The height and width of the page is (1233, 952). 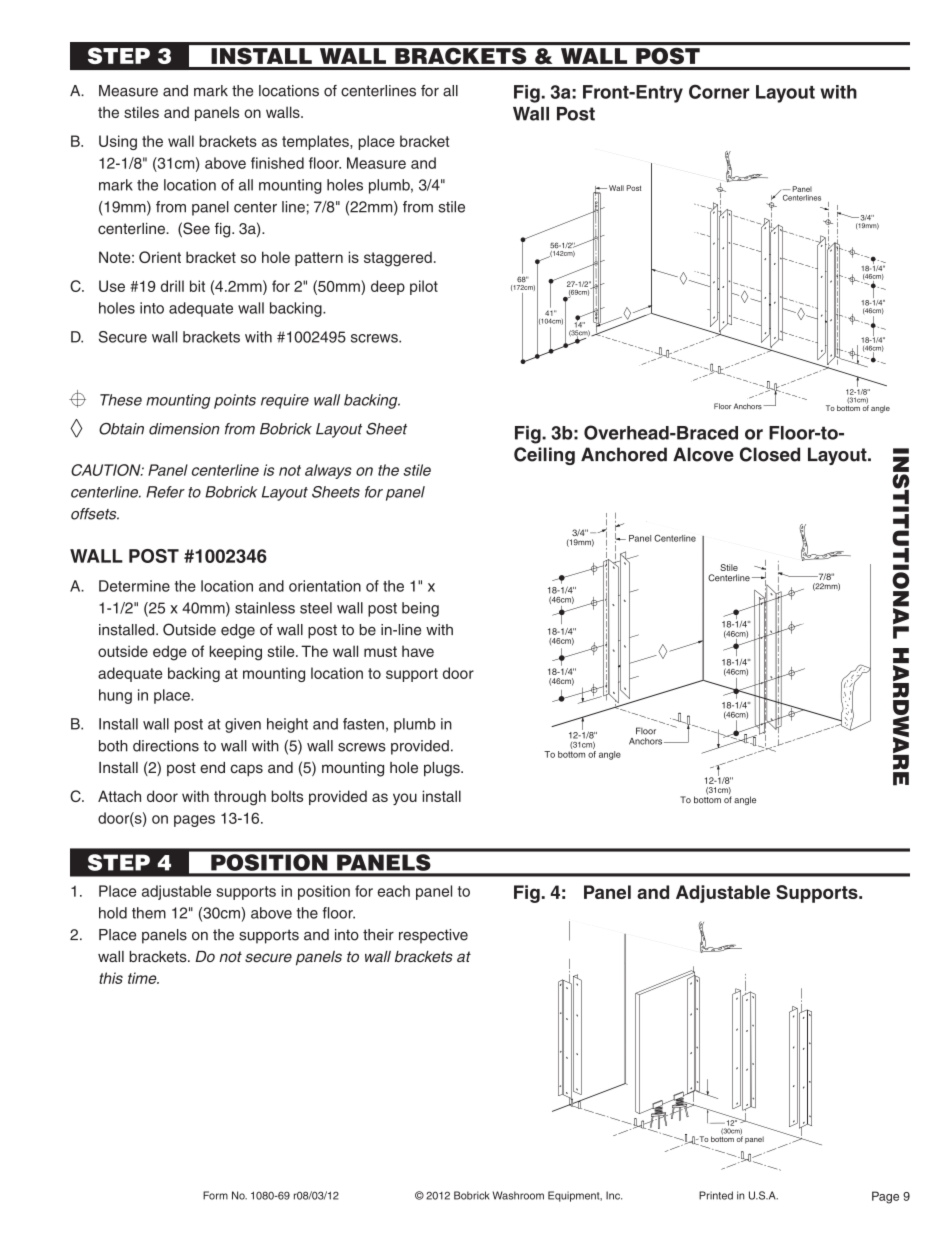 I want to click on points, so click(x=235, y=401).
